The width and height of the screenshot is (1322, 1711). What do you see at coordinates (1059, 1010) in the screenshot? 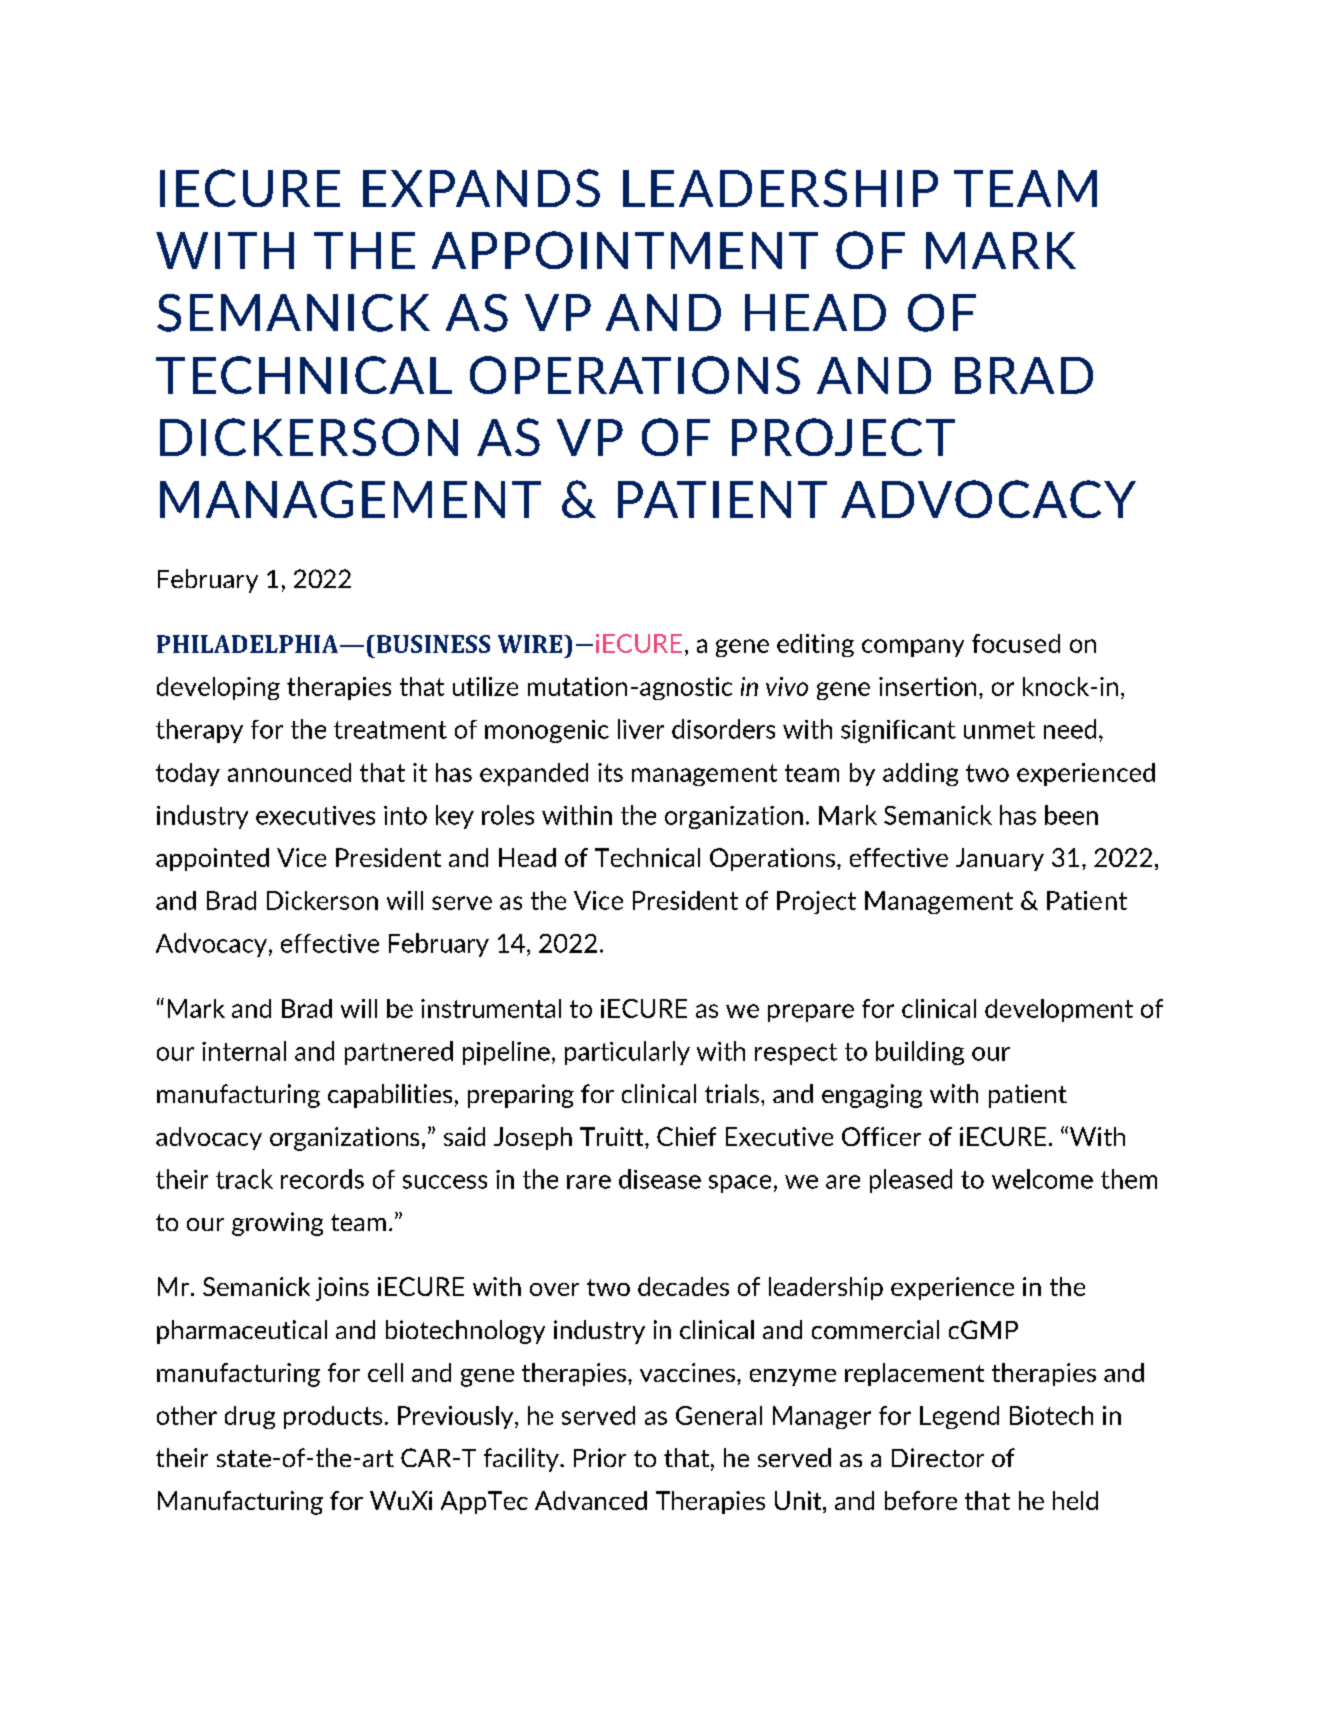
I see `development` at bounding box center [1059, 1010].
